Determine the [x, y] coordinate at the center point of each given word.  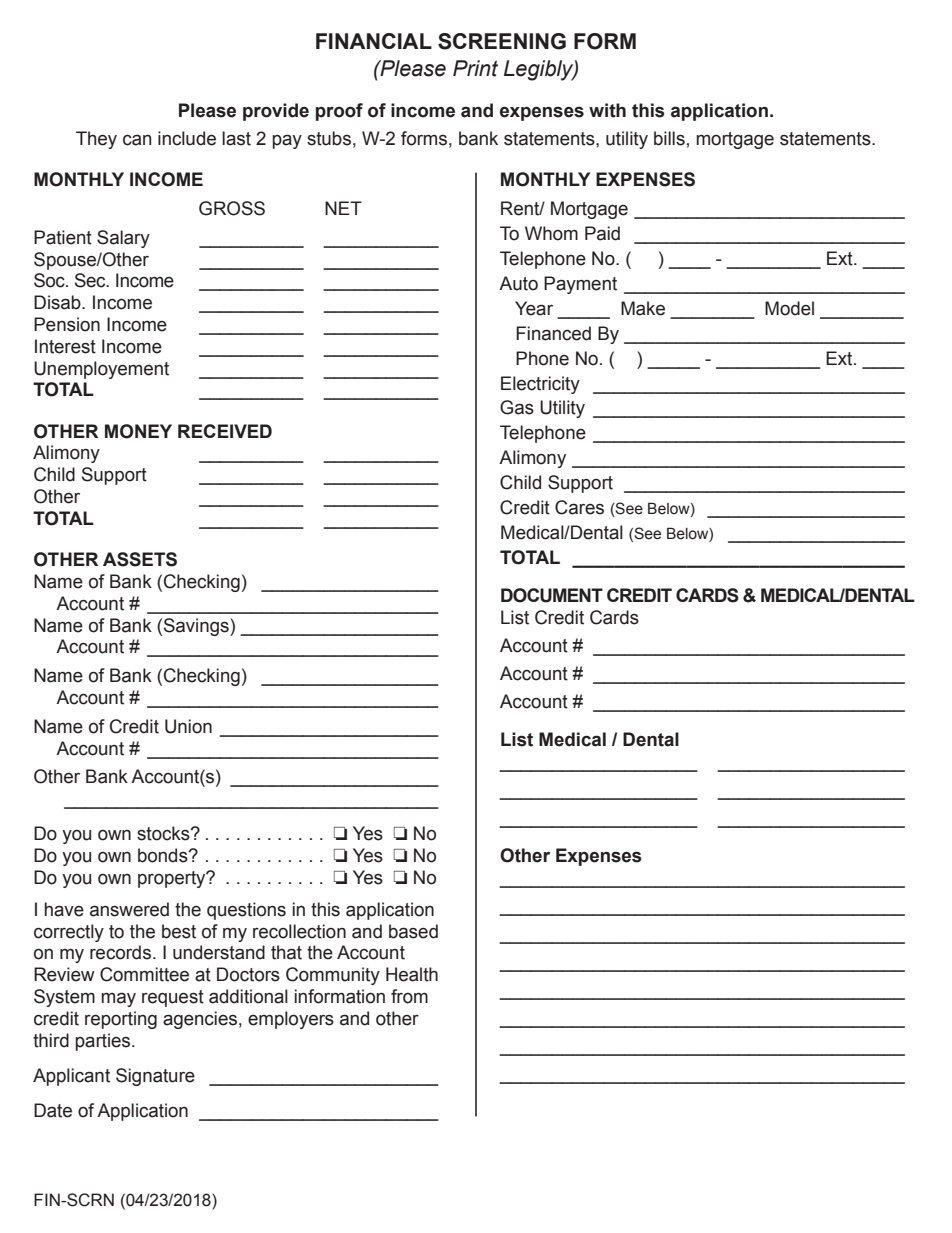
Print [475, 68]
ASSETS [140, 559]
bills [669, 138]
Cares [579, 507]
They [96, 140]
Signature [155, 1077]
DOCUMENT [552, 595]
